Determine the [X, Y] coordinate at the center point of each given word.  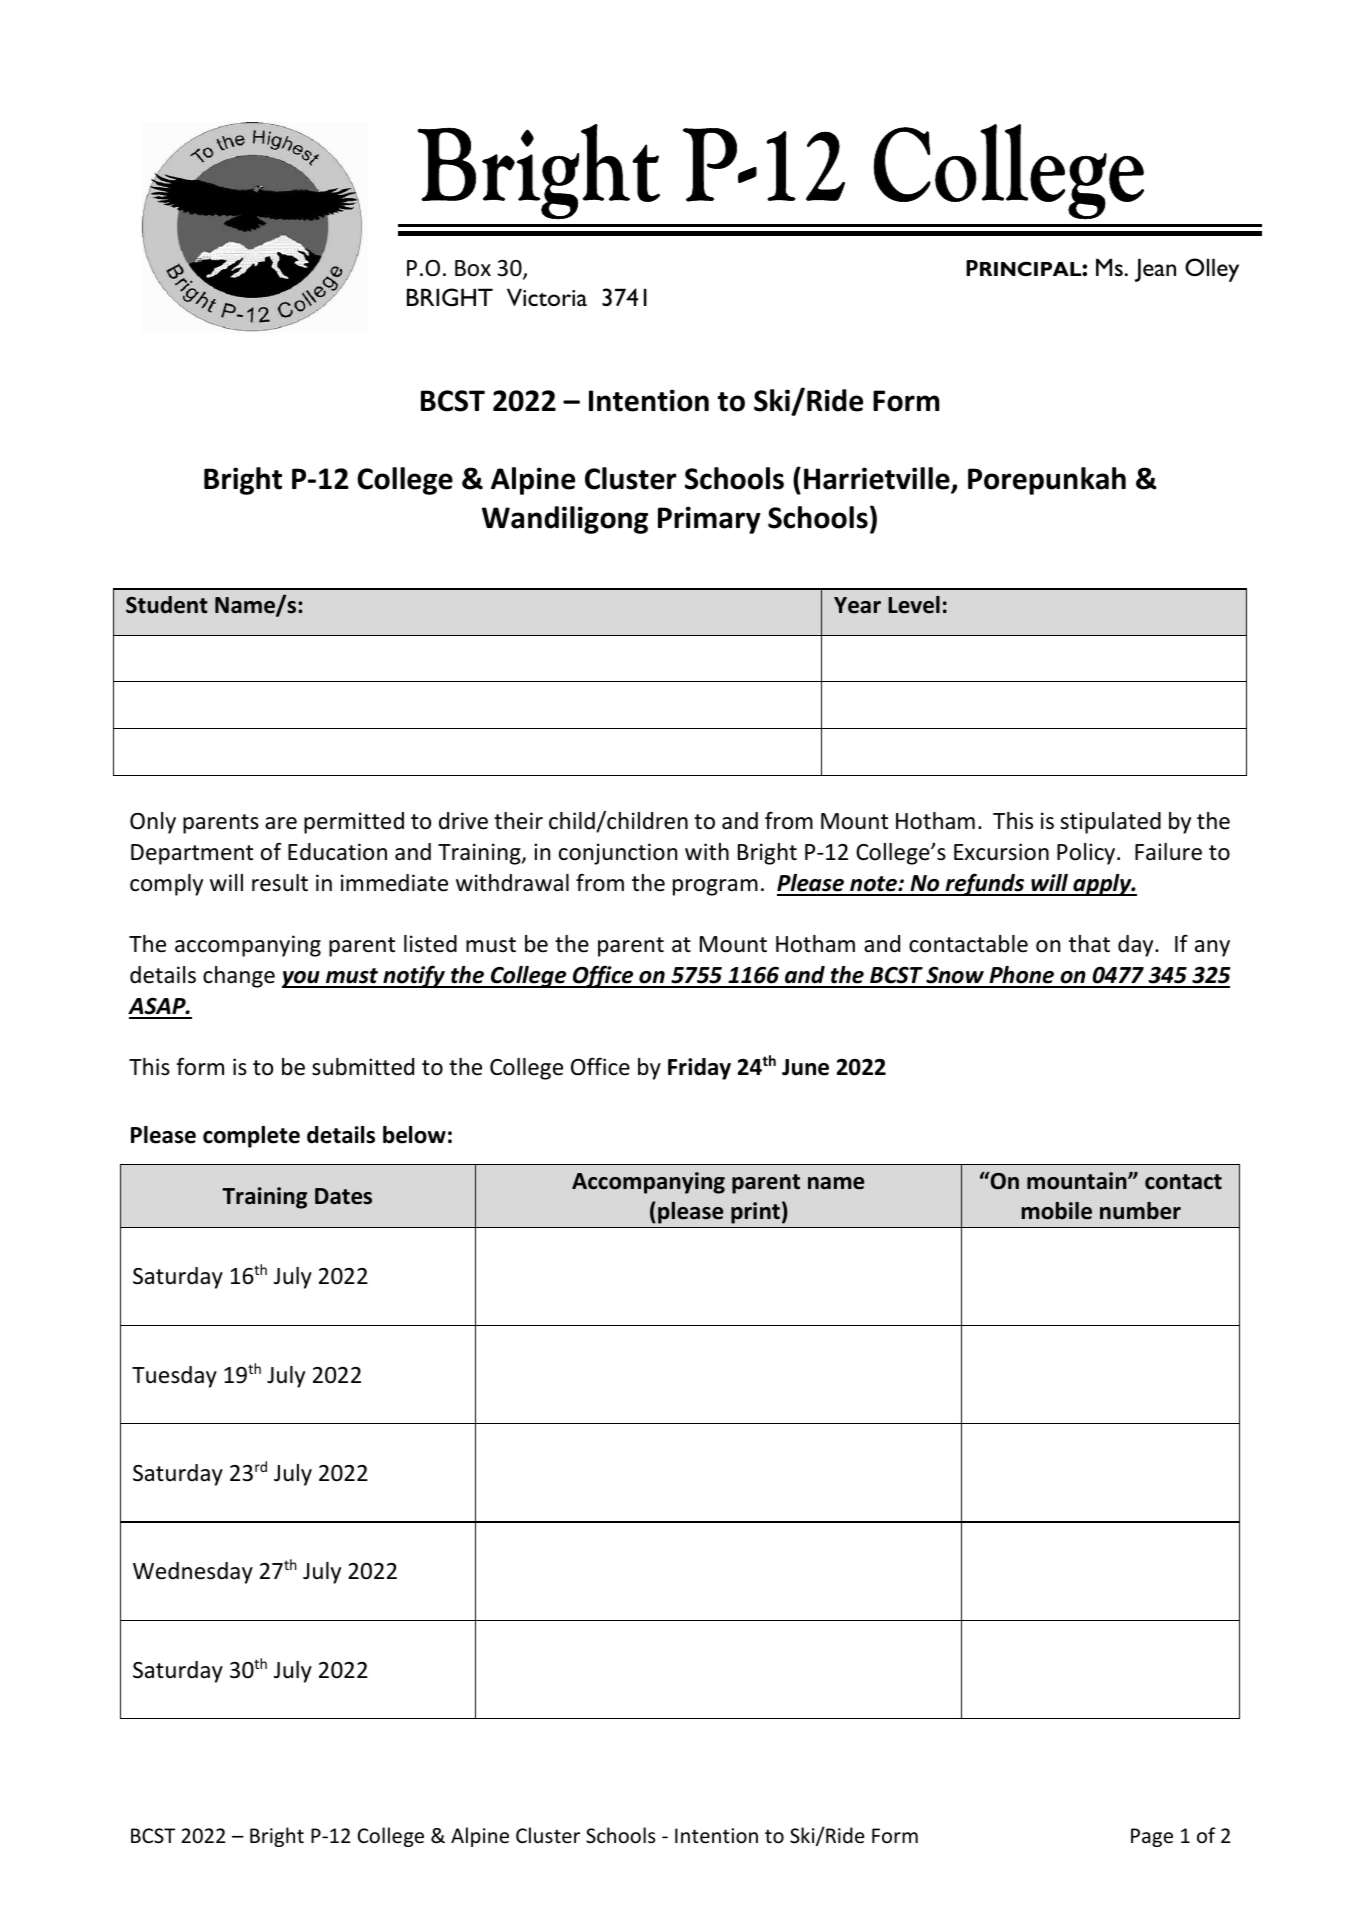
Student [167, 605]
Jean [1155, 270]
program [715, 887]
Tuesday [174, 1377]
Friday [699, 1069]
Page [1152, 1837]
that [1089, 944]
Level [914, 605]
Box [473, 268]
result [280, 883]
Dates [343, 1196]
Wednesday [193, 1573]
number [1140, 1211]
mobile [1057, 1211]
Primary [709, 520]
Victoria [547, 297]
